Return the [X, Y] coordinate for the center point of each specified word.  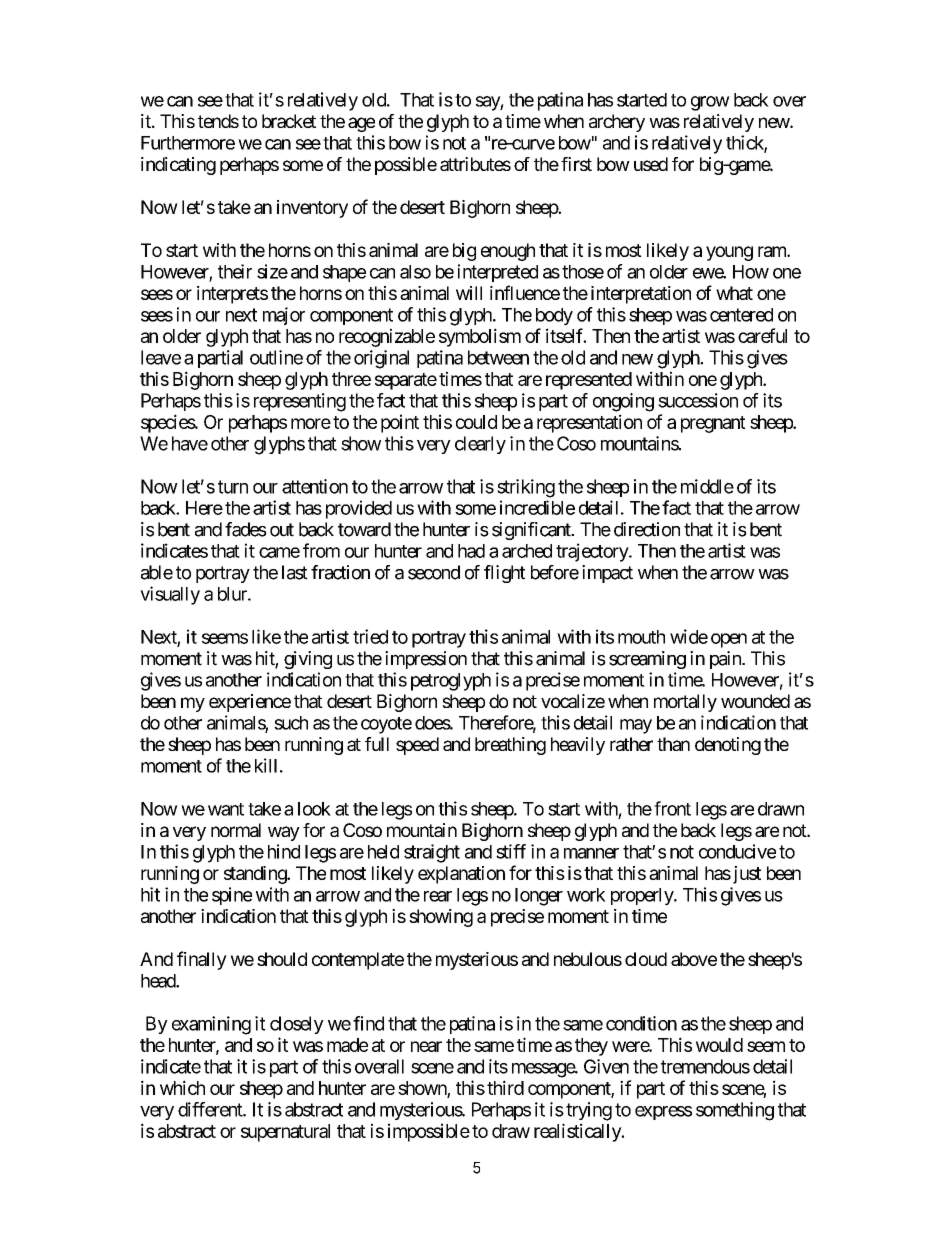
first [576, 164]
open [729, 640]
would [719, 1045]
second [434, 572]
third [505, 1087]
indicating [178, 166]
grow [710, 103]
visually [170, 595]
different [211, 1109]
